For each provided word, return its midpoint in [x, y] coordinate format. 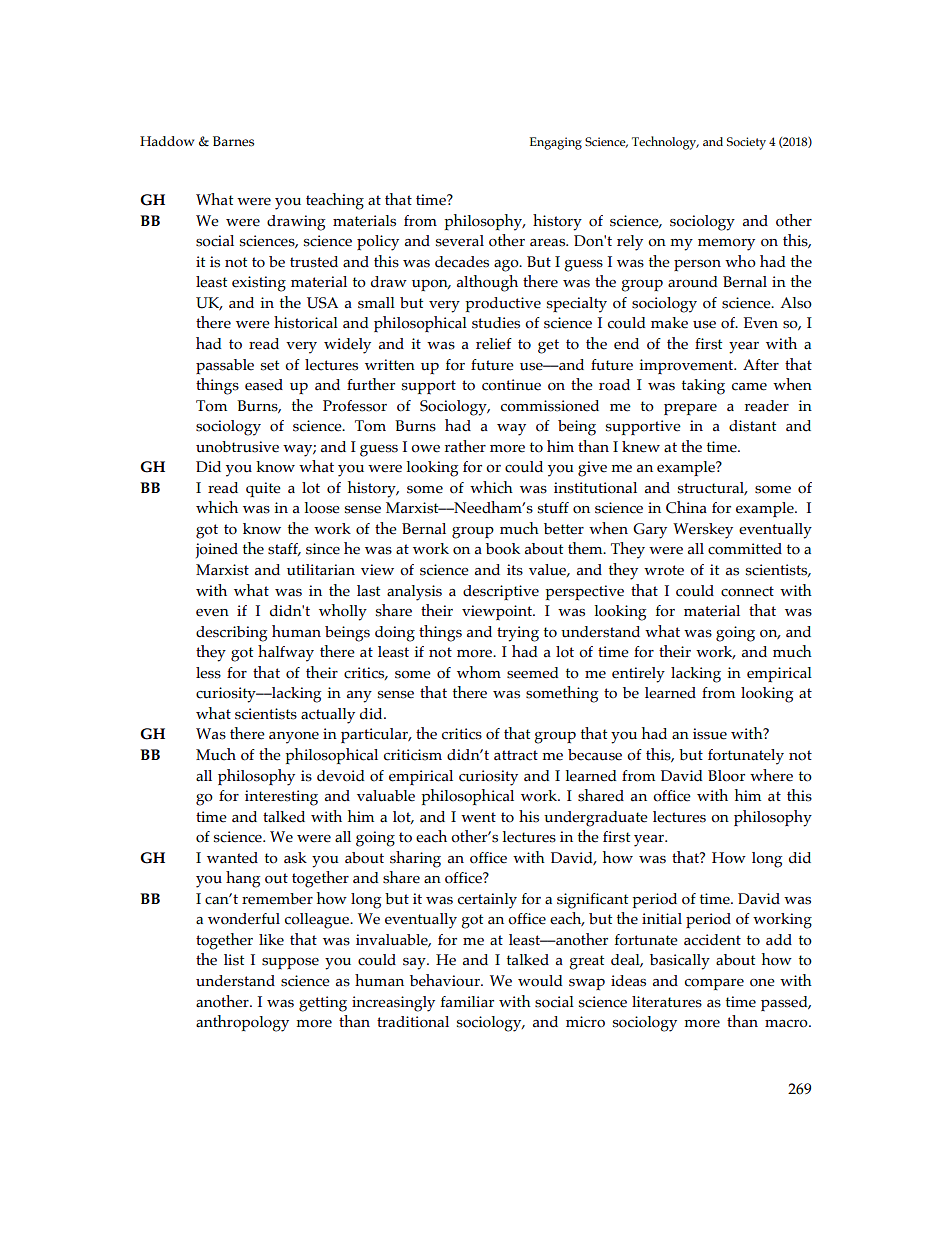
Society [746, 143]
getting [323, 1004]
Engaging [556, 143]
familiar [467, 1002]
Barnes [233, 141]
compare [714, 984]
